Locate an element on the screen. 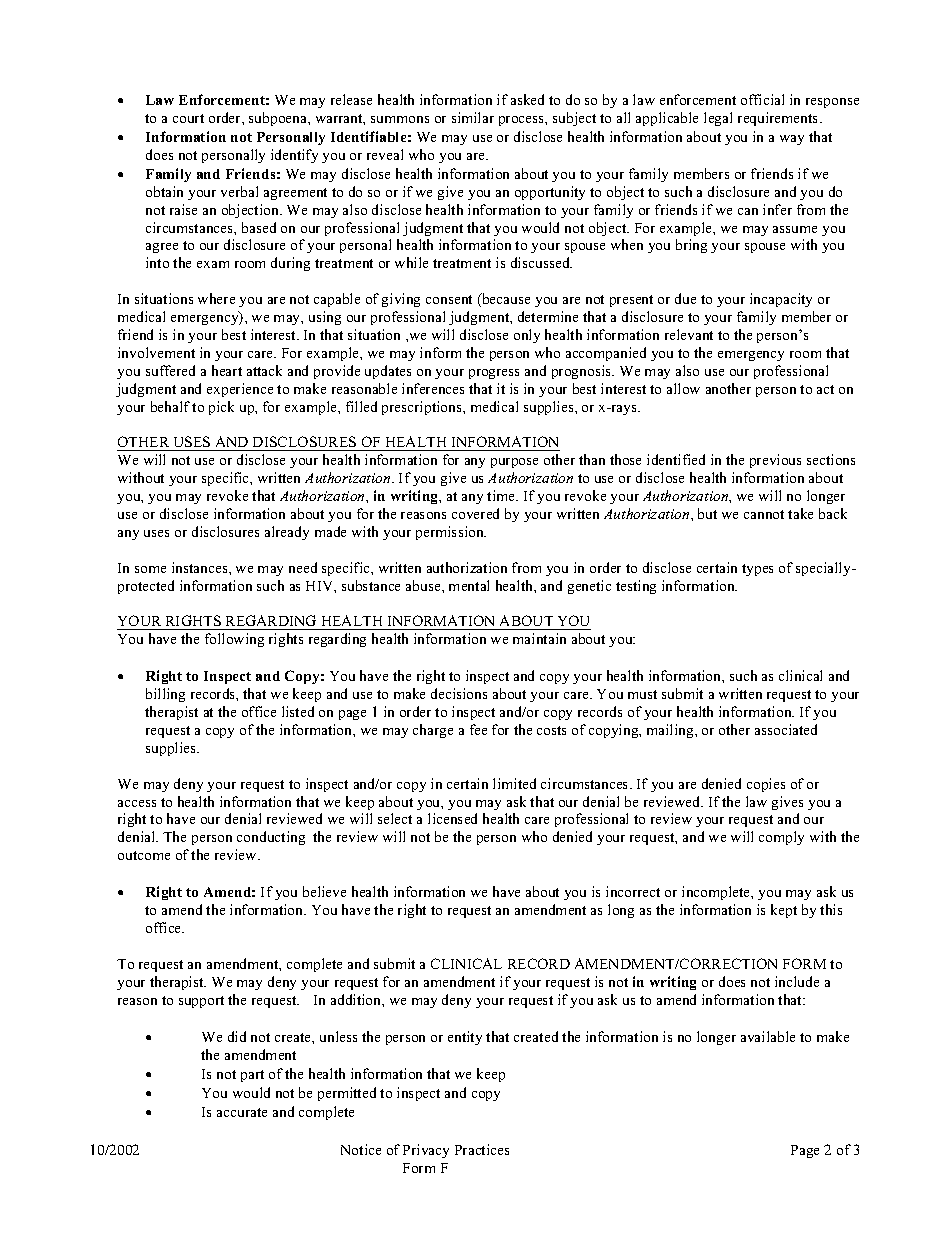  Practices is located at coordinates (482, 1149).
